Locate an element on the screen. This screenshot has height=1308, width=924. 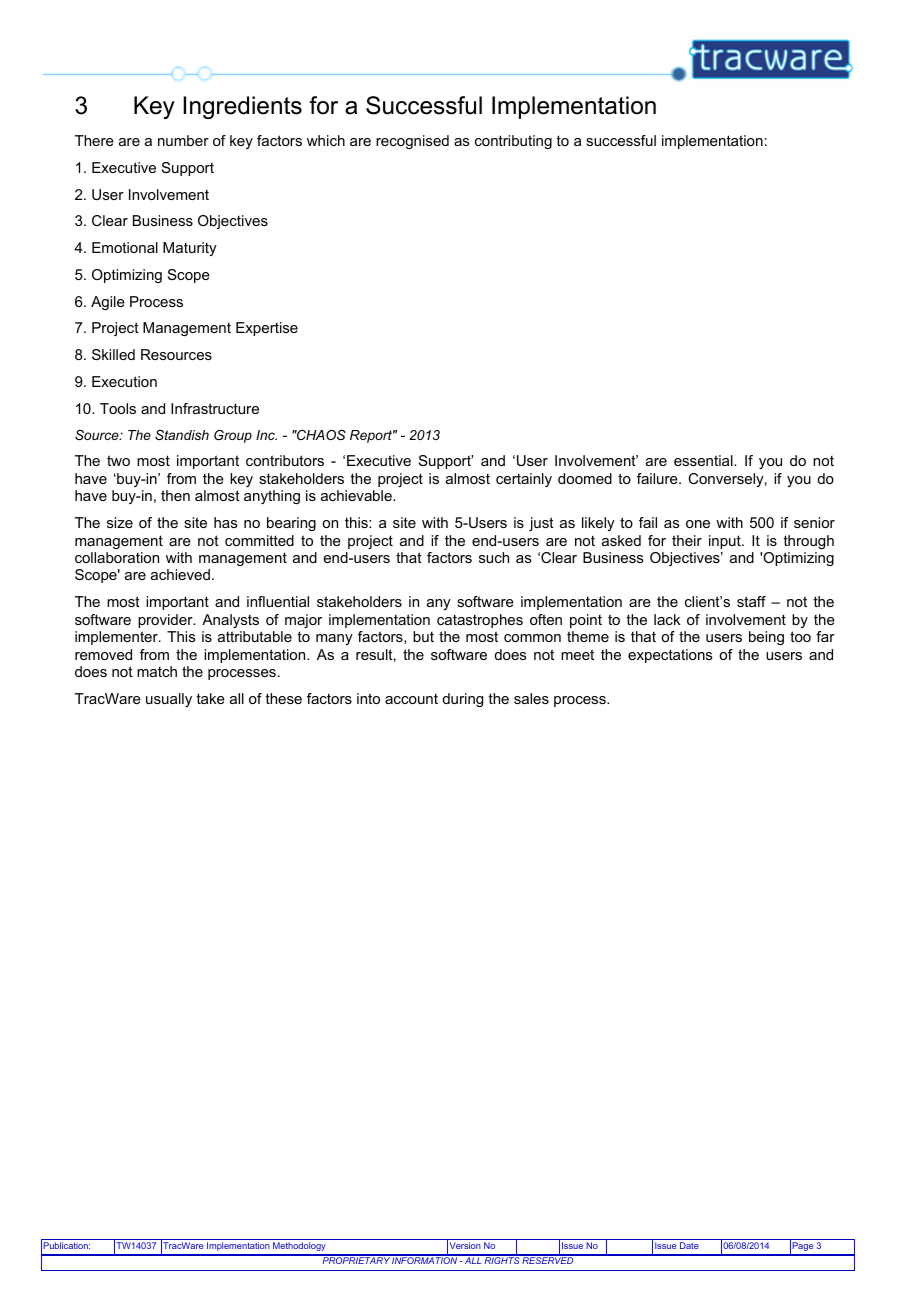
recognised is located at coordinates (412, 142).
